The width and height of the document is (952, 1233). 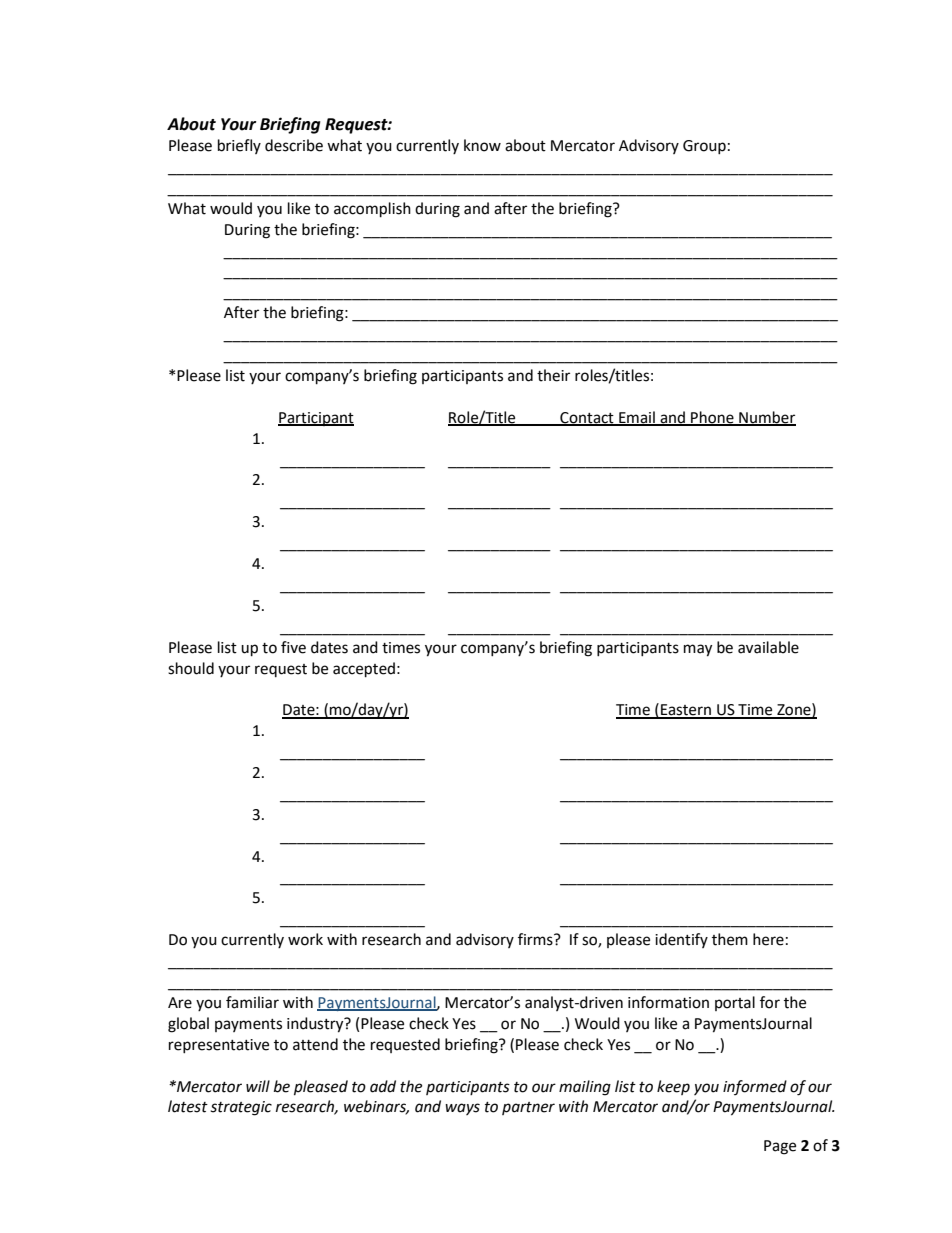 What do you see at coordinates (536, 939) in the document?
I see `firms` at bounding box center [536, 939].
